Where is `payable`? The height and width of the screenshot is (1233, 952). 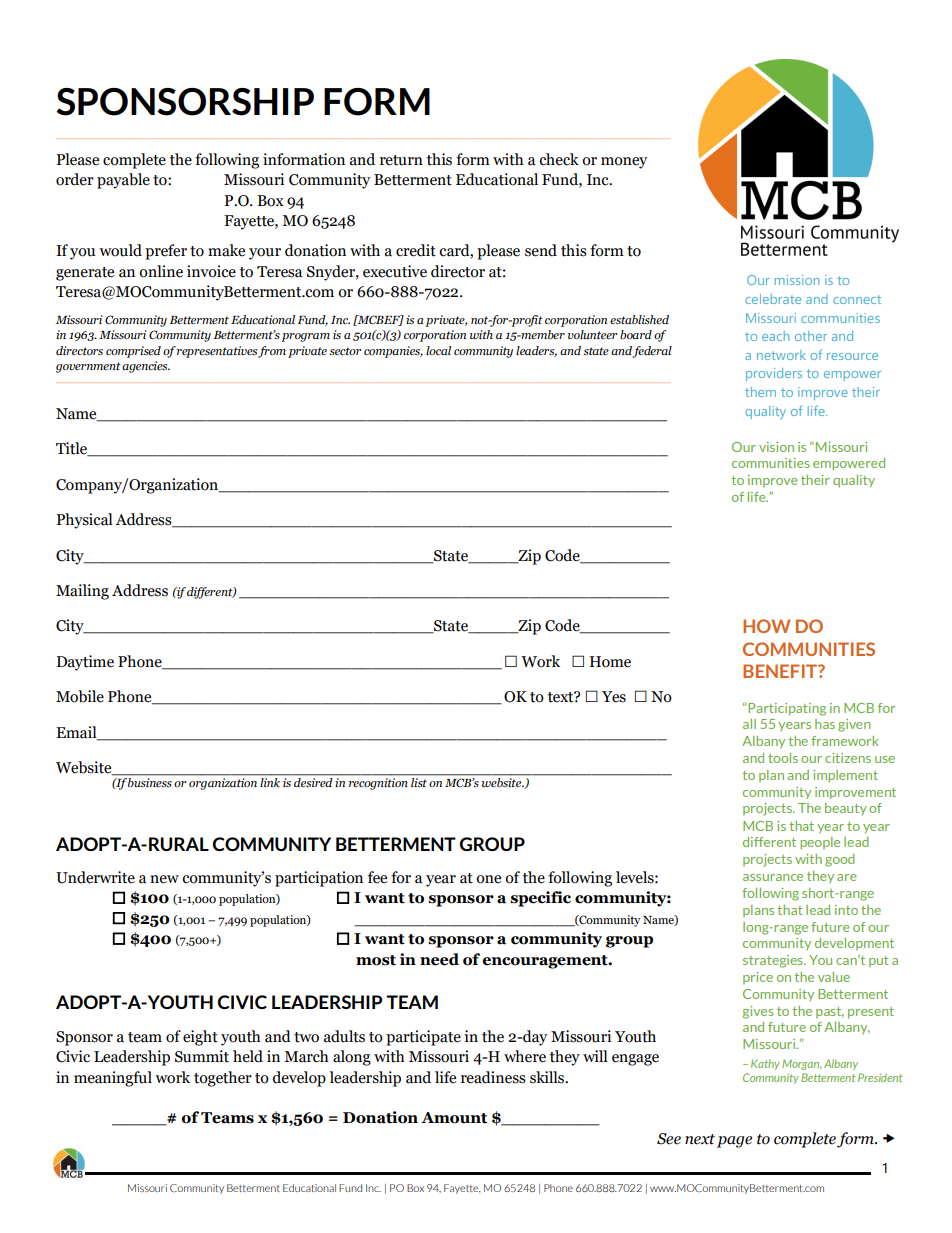
payable is located at coordinates (123, 181).
